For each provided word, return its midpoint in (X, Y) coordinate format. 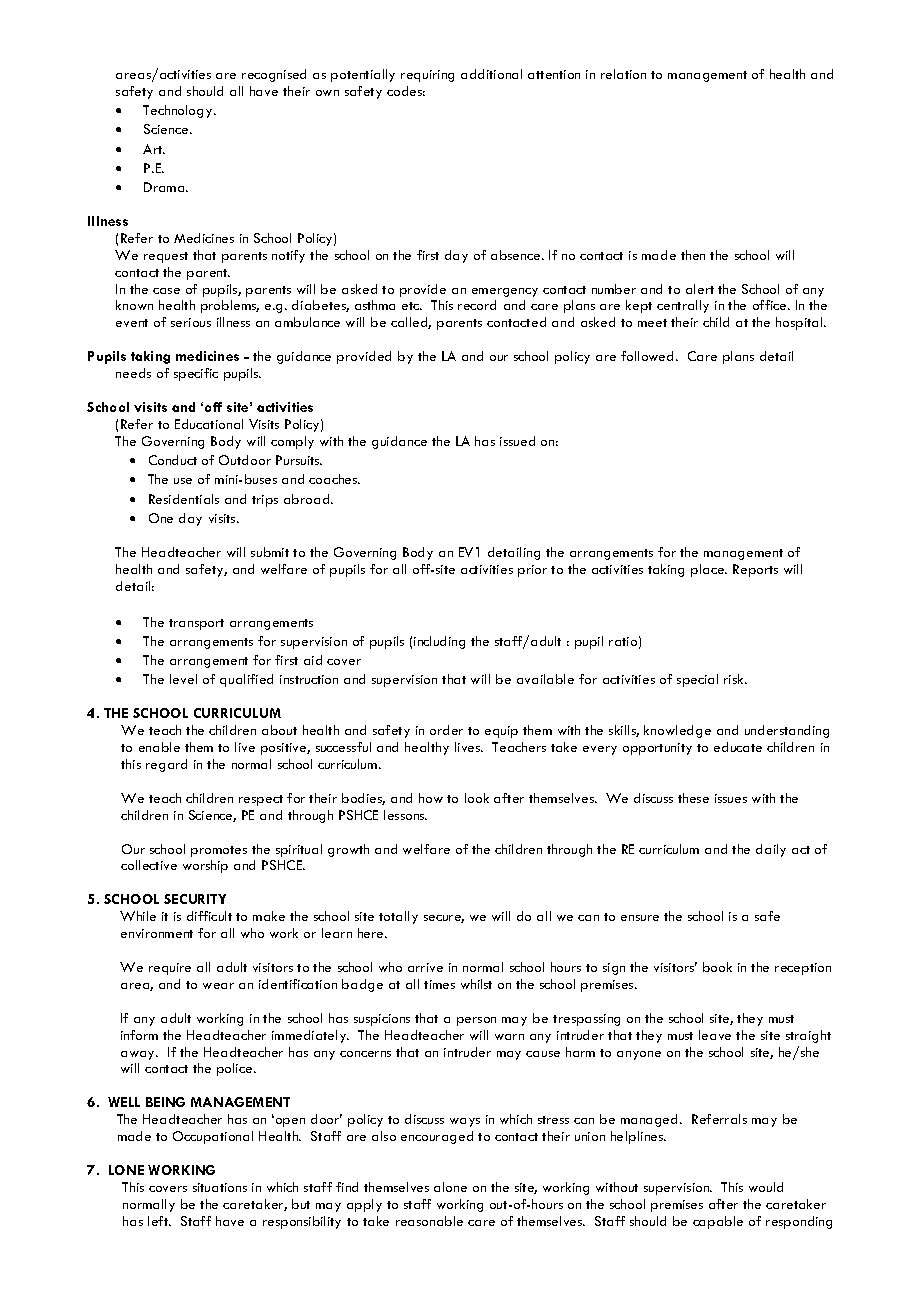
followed (649, 356)
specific (196, 374)
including (439, 642)
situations (220, 1187)
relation (623, 74)
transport (196, 624)
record (477, 305)
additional (491, 74)
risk (735, 679)
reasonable (429, 1221)
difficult (209, 916)
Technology (179, 111)
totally (398, 917)
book (717, 967)
